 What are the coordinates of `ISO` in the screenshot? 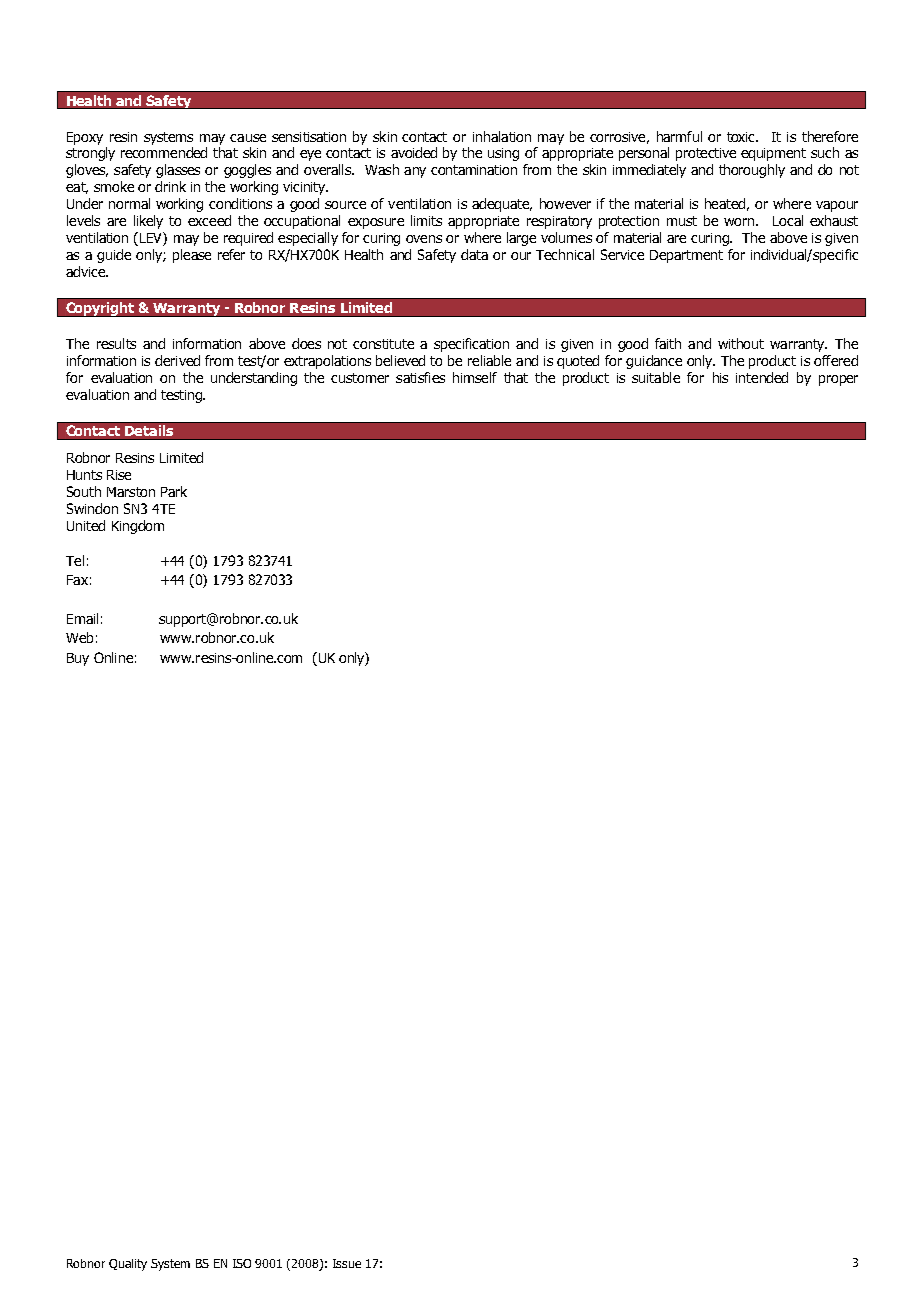 It's located at (242, 1263).
